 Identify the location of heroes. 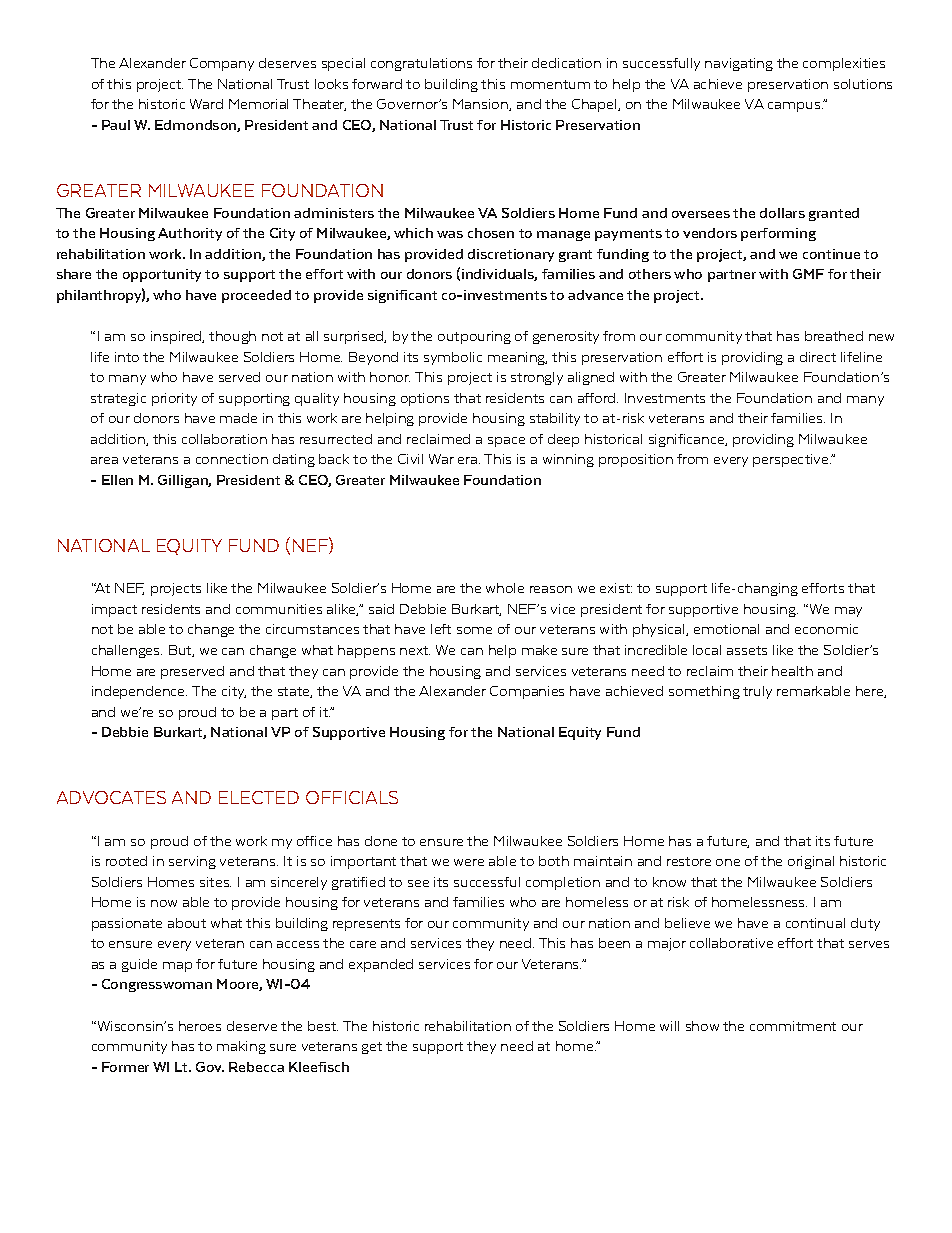
(200, 1026).
